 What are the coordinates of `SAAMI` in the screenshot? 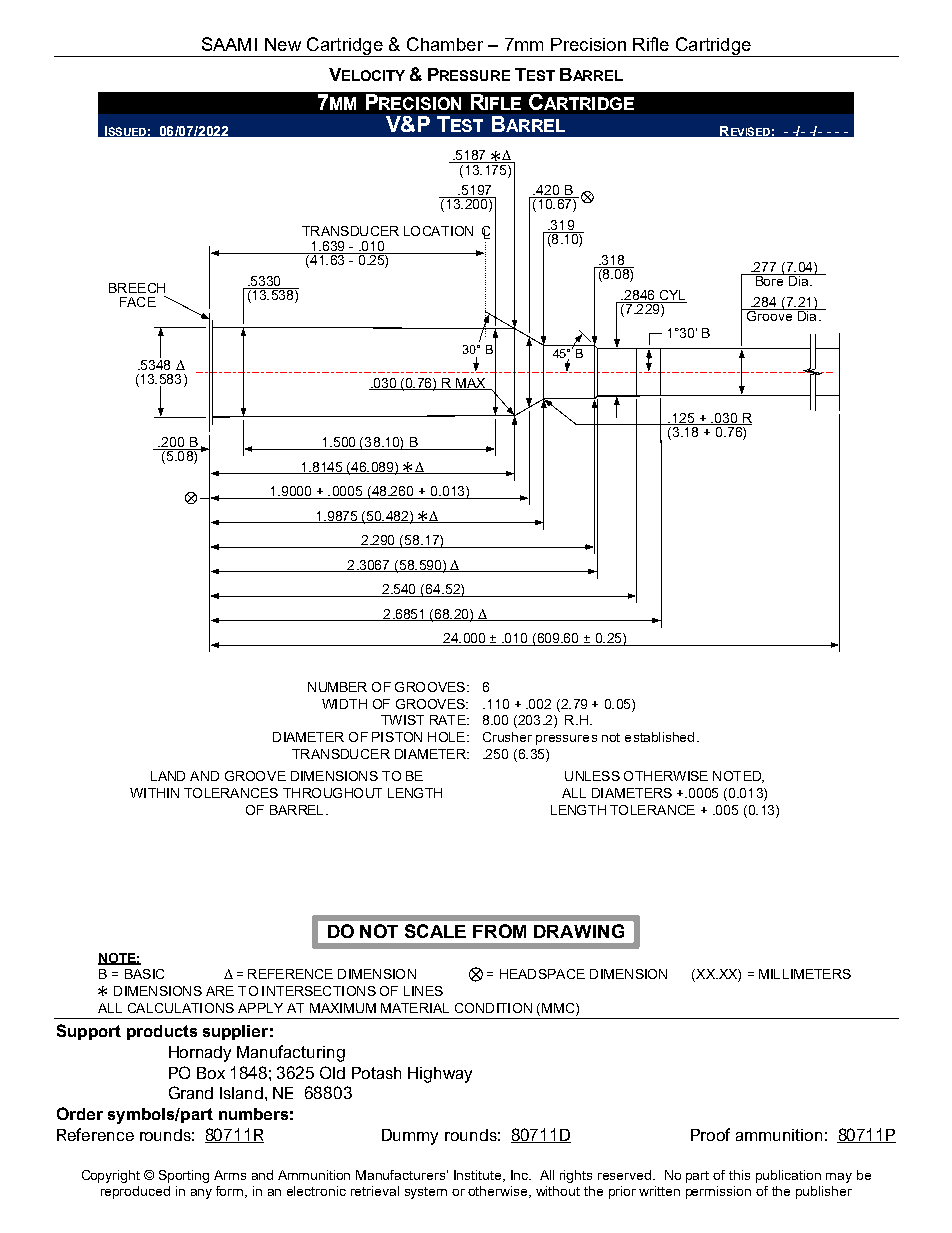 It's located at (229, 44).
